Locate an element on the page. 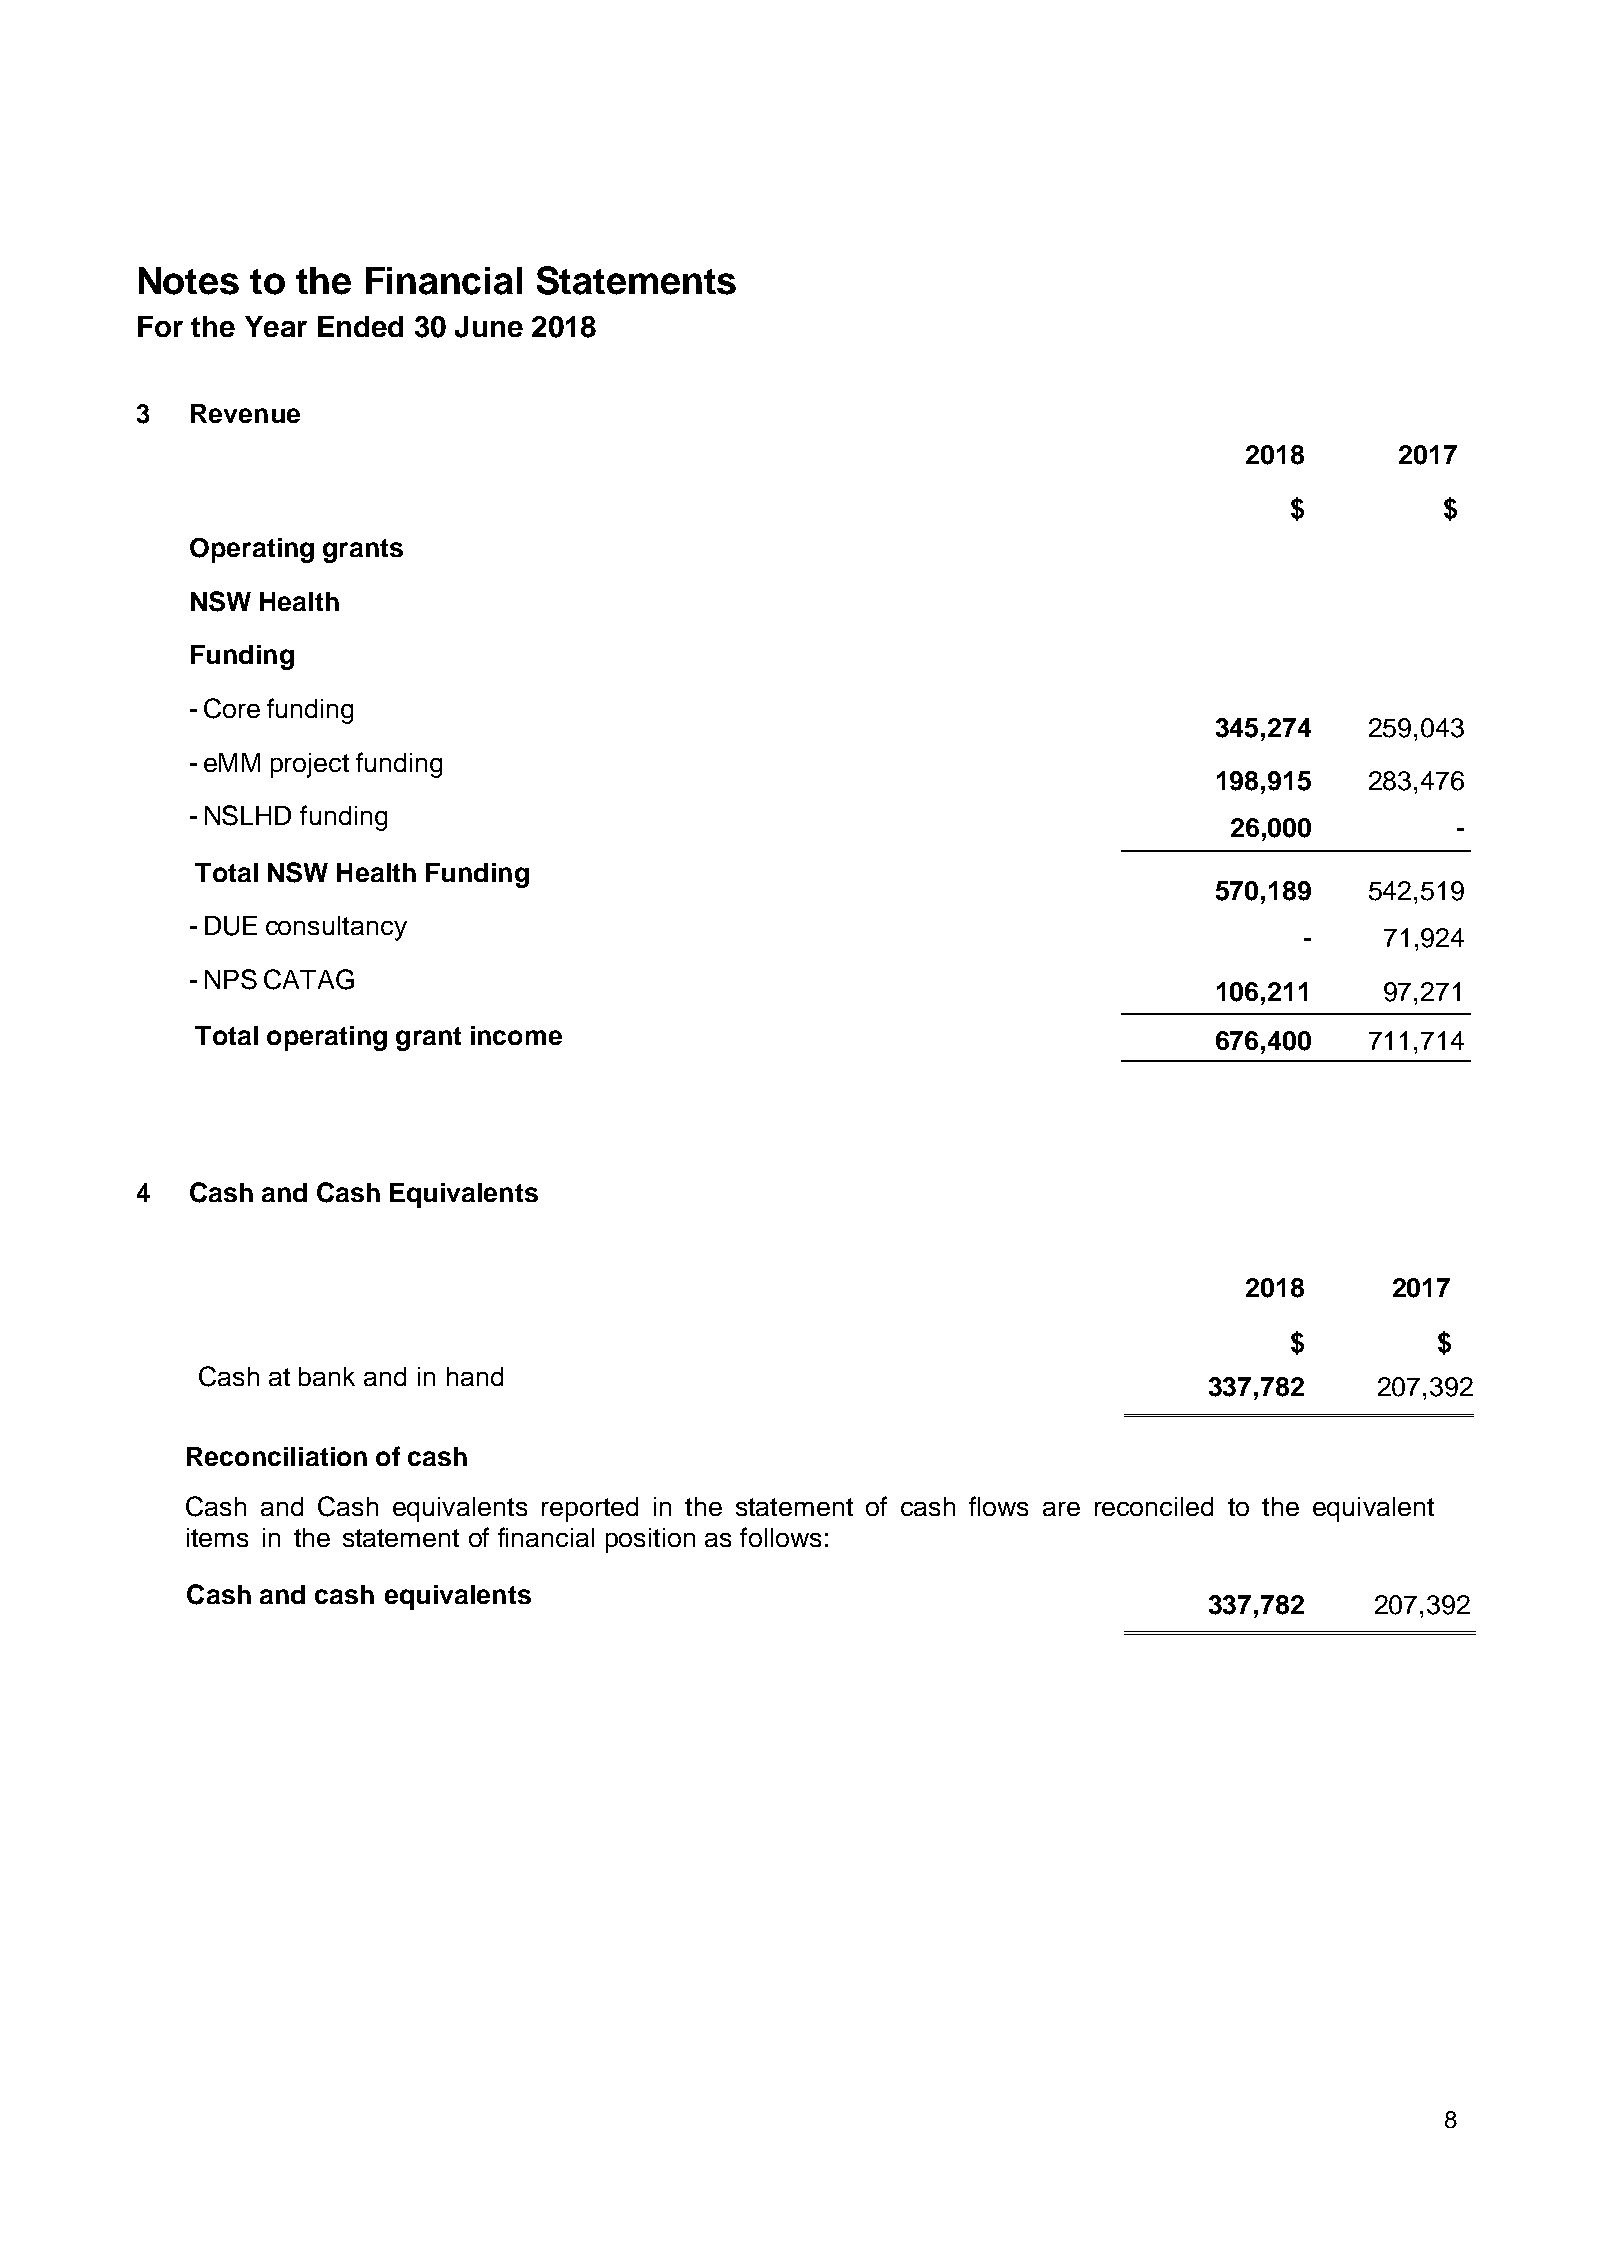 The width and height of the image is (1603, 2268). DUE is located at coordinates (231, 926).
